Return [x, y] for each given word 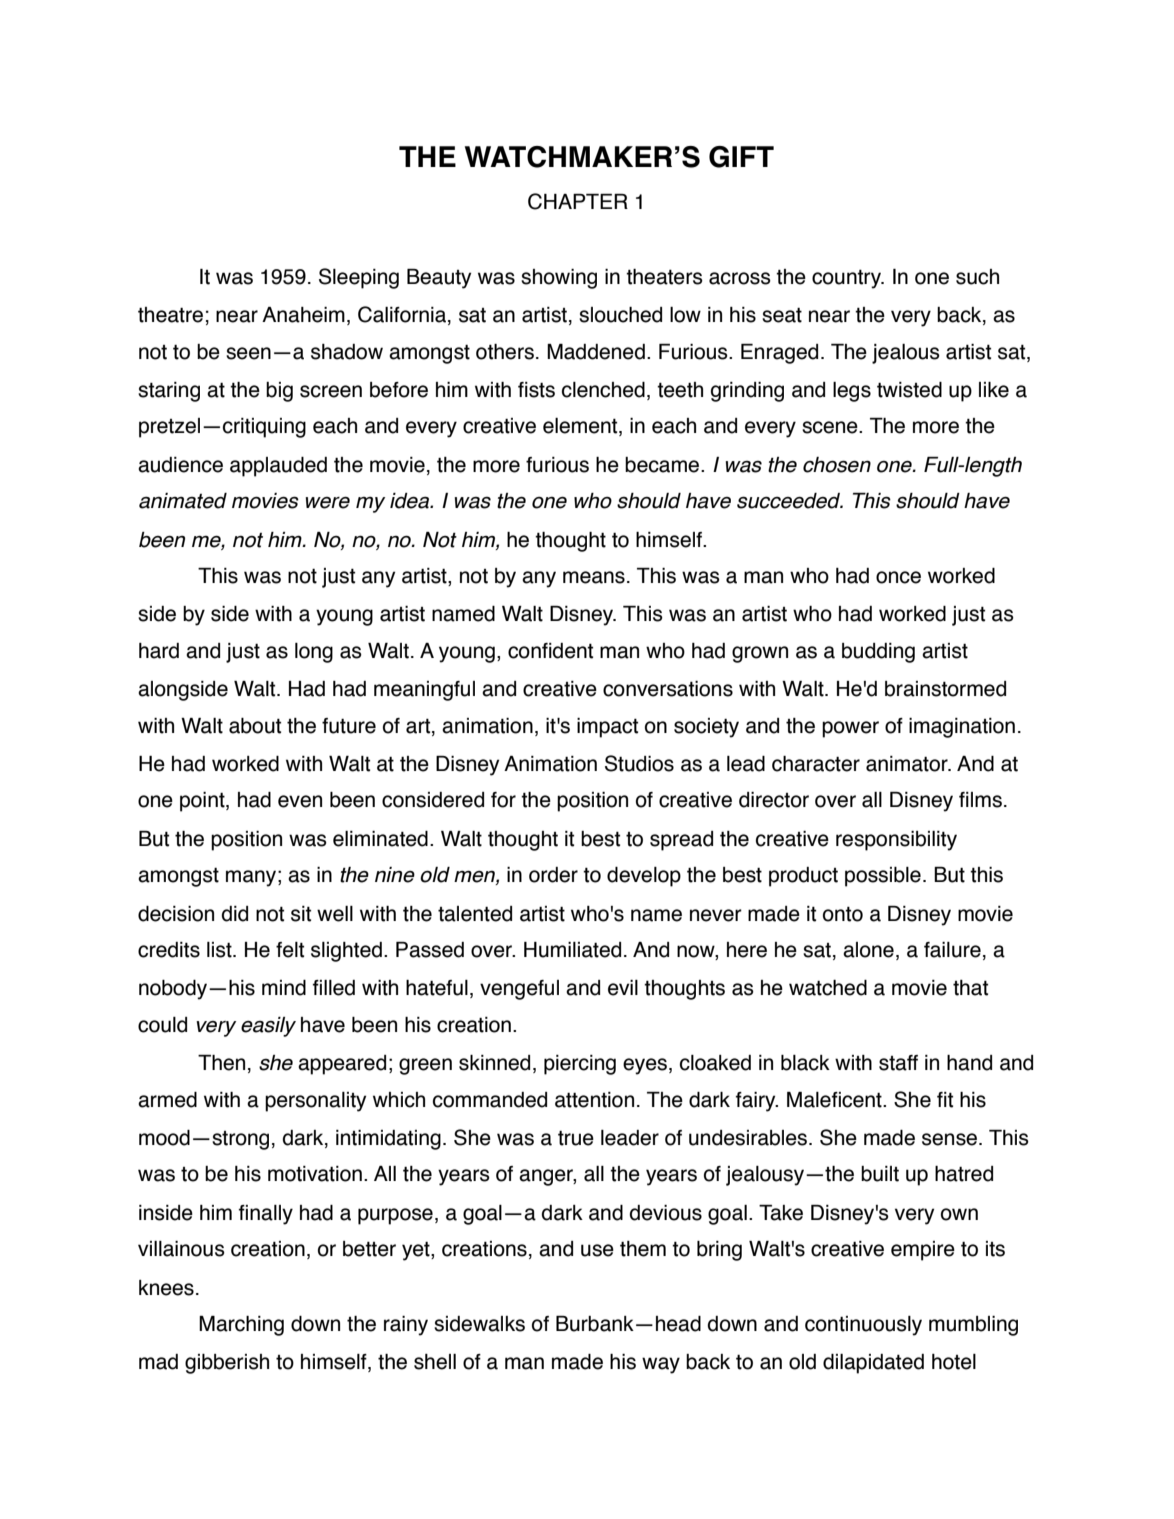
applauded [278, 467]
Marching [241, 1326]
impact [607, 728]
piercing [580, 1065]
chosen [837, 465]
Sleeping [359, 278]
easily [268, 1027]
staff [898, 1063]
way [661, 1365]
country [847, 279]
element [581, 427]
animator [908, 764]
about [255, 726]
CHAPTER [578, 201]
